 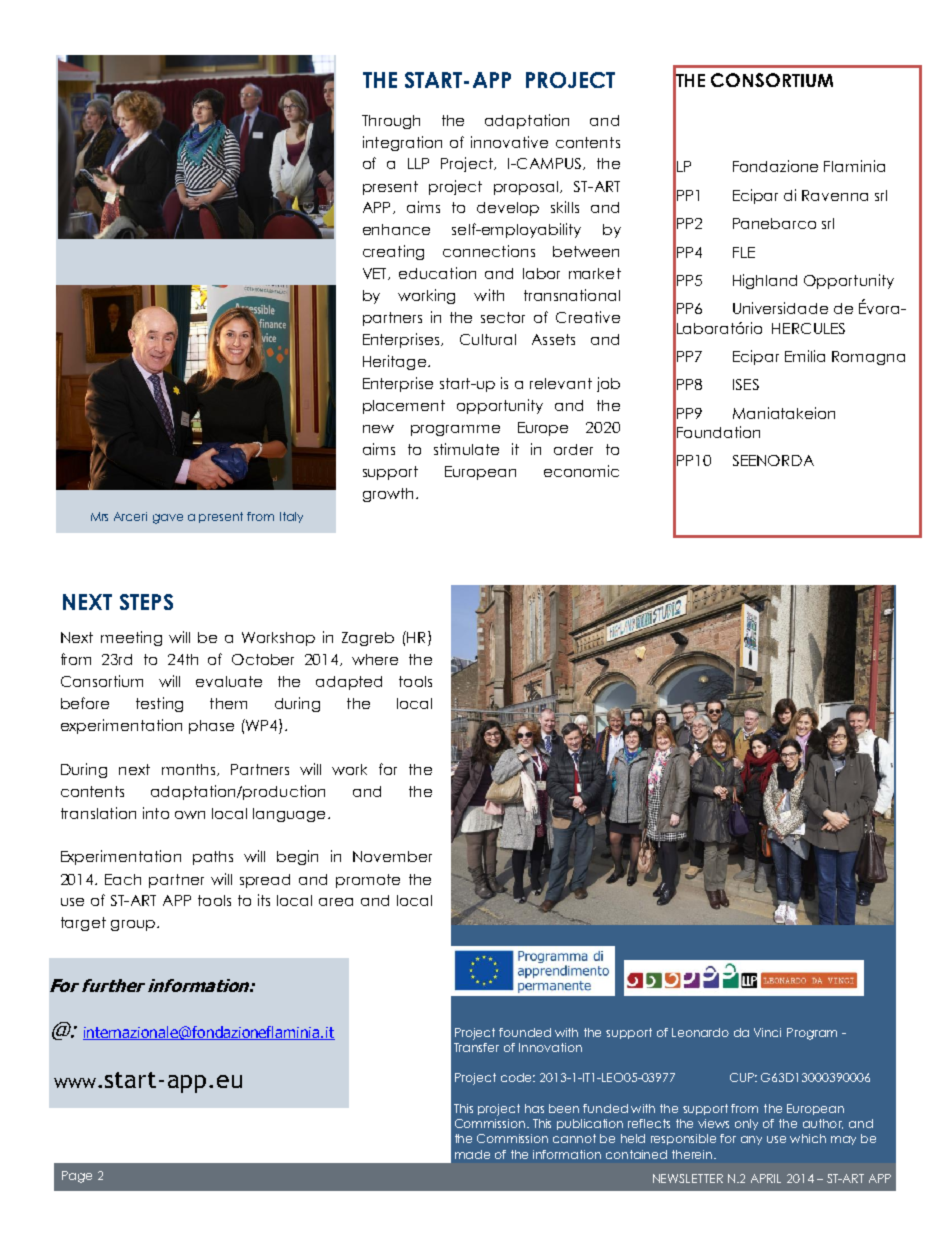 What do you see at coordinates (168, 519) in the document?
I see `gave` at bounding box center [168, 519].
